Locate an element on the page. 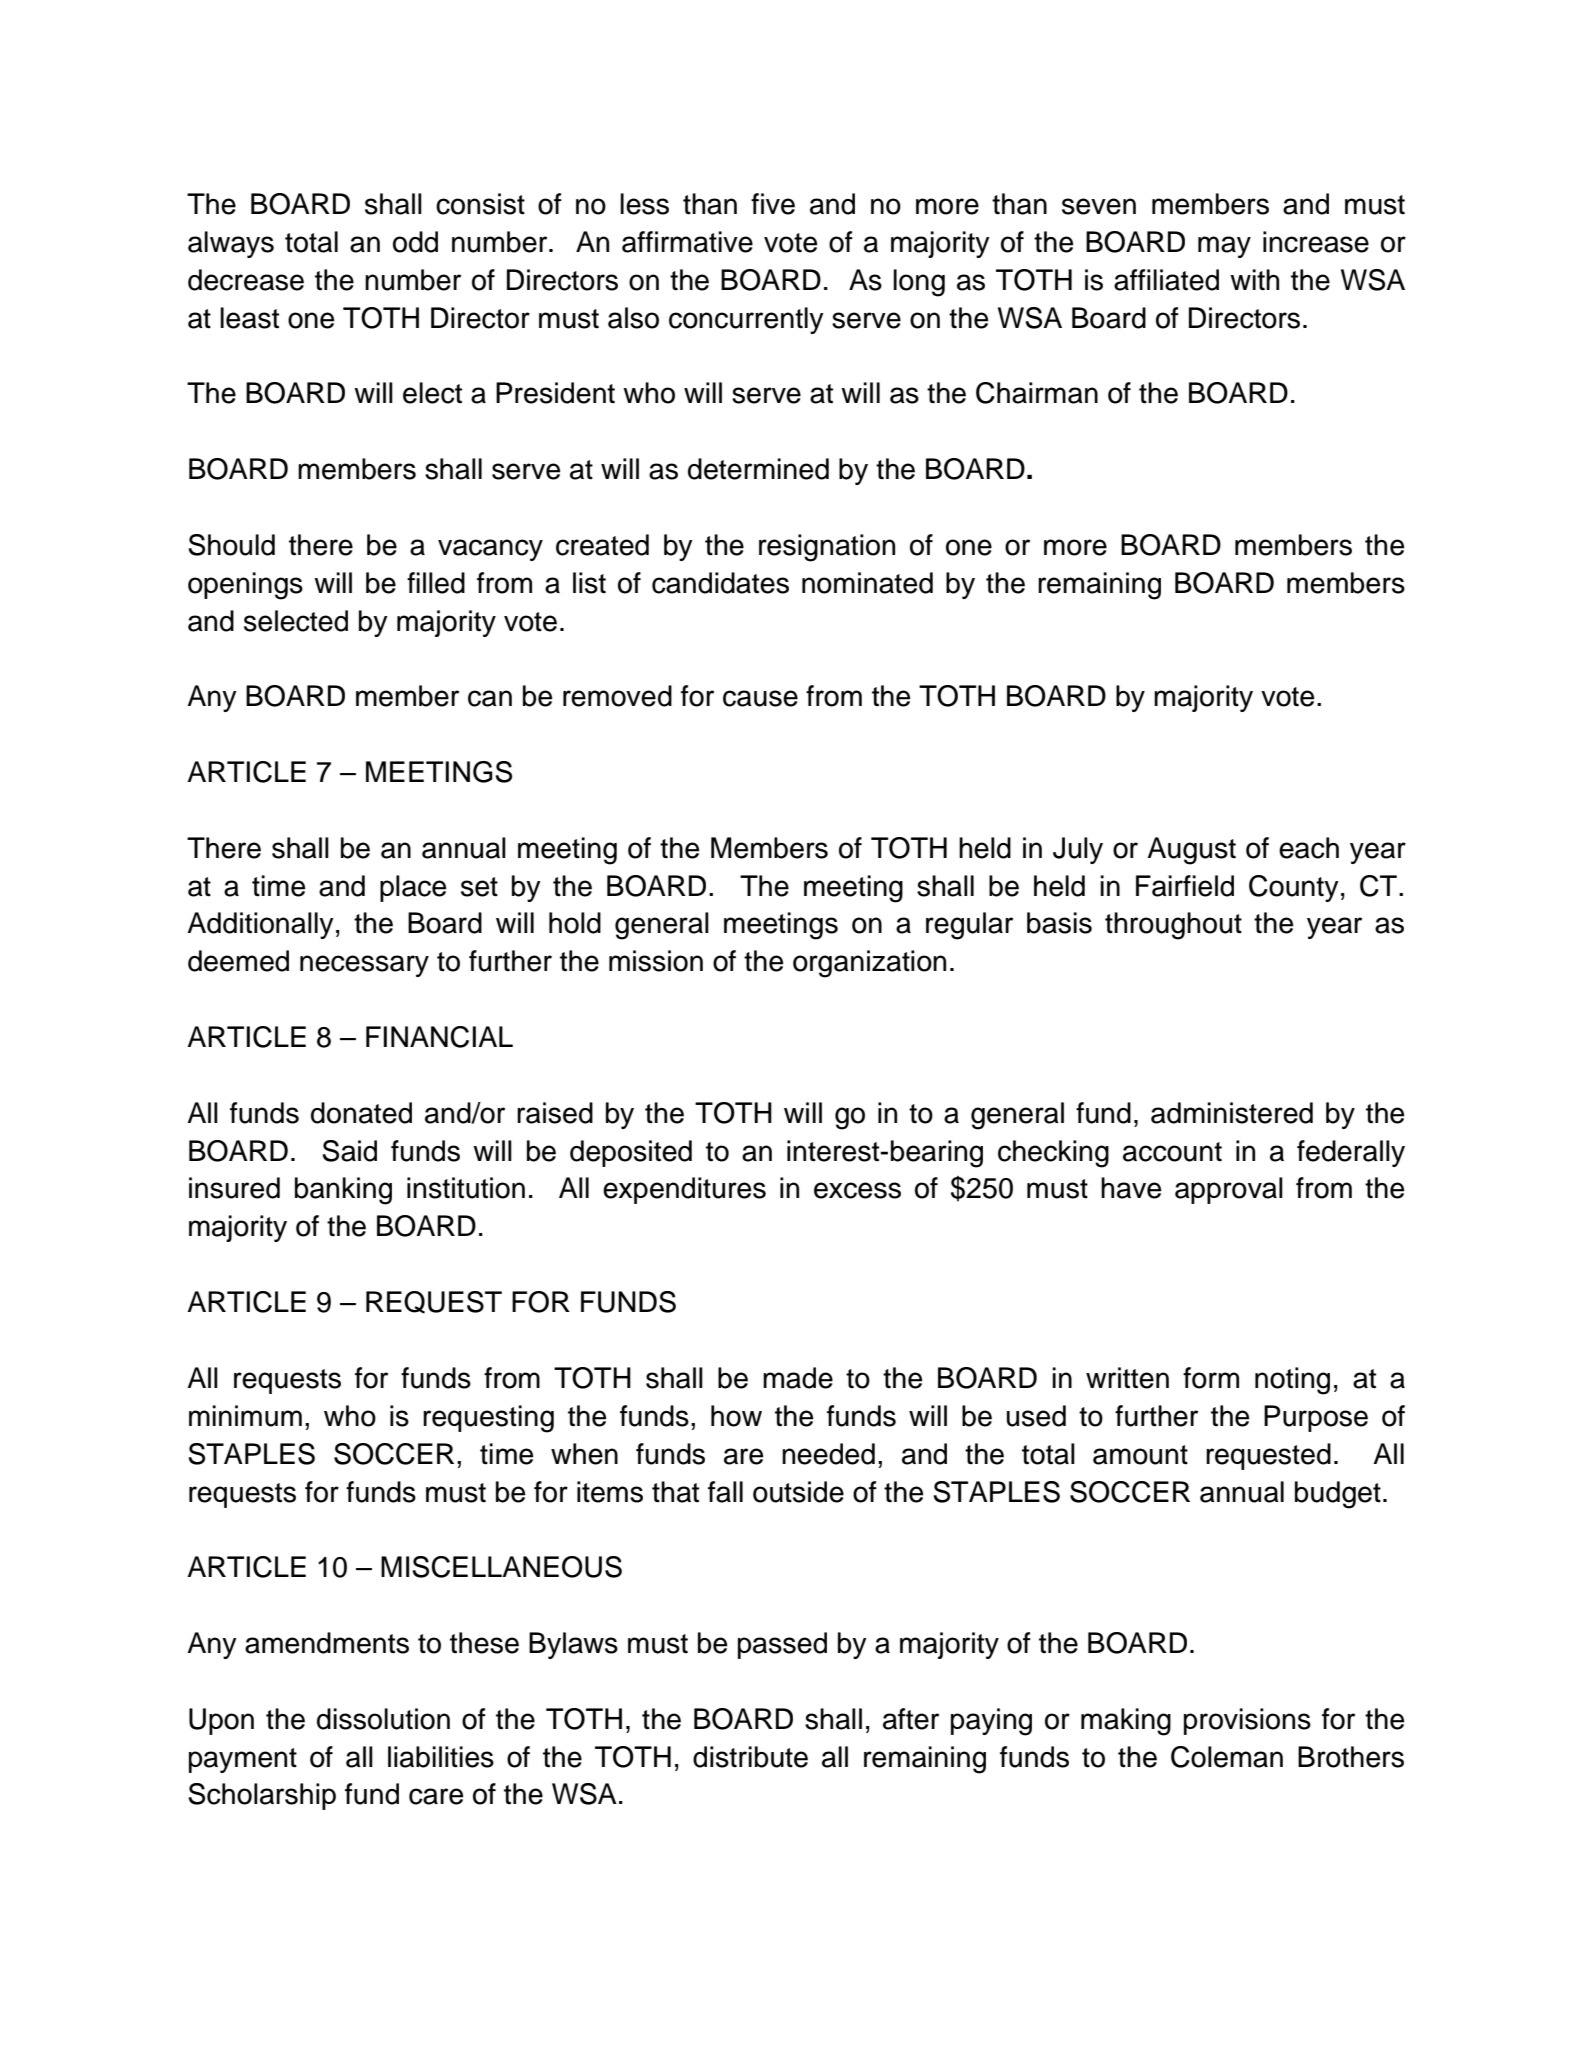  may is located at coordinates (1224, 247).
